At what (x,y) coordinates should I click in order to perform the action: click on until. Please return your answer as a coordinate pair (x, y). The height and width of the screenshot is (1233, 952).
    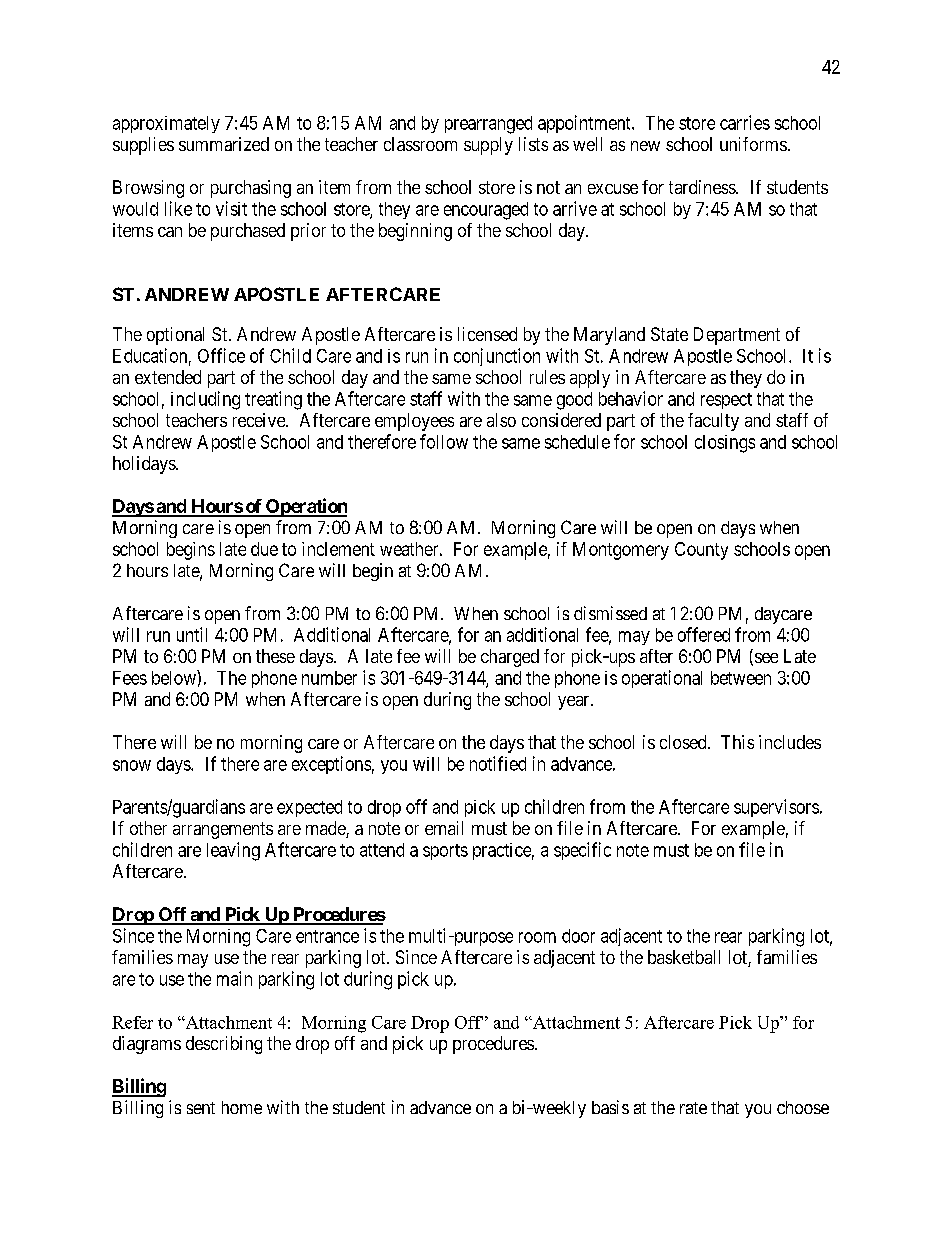
    Looking at the image, I should click on (192, 634).
